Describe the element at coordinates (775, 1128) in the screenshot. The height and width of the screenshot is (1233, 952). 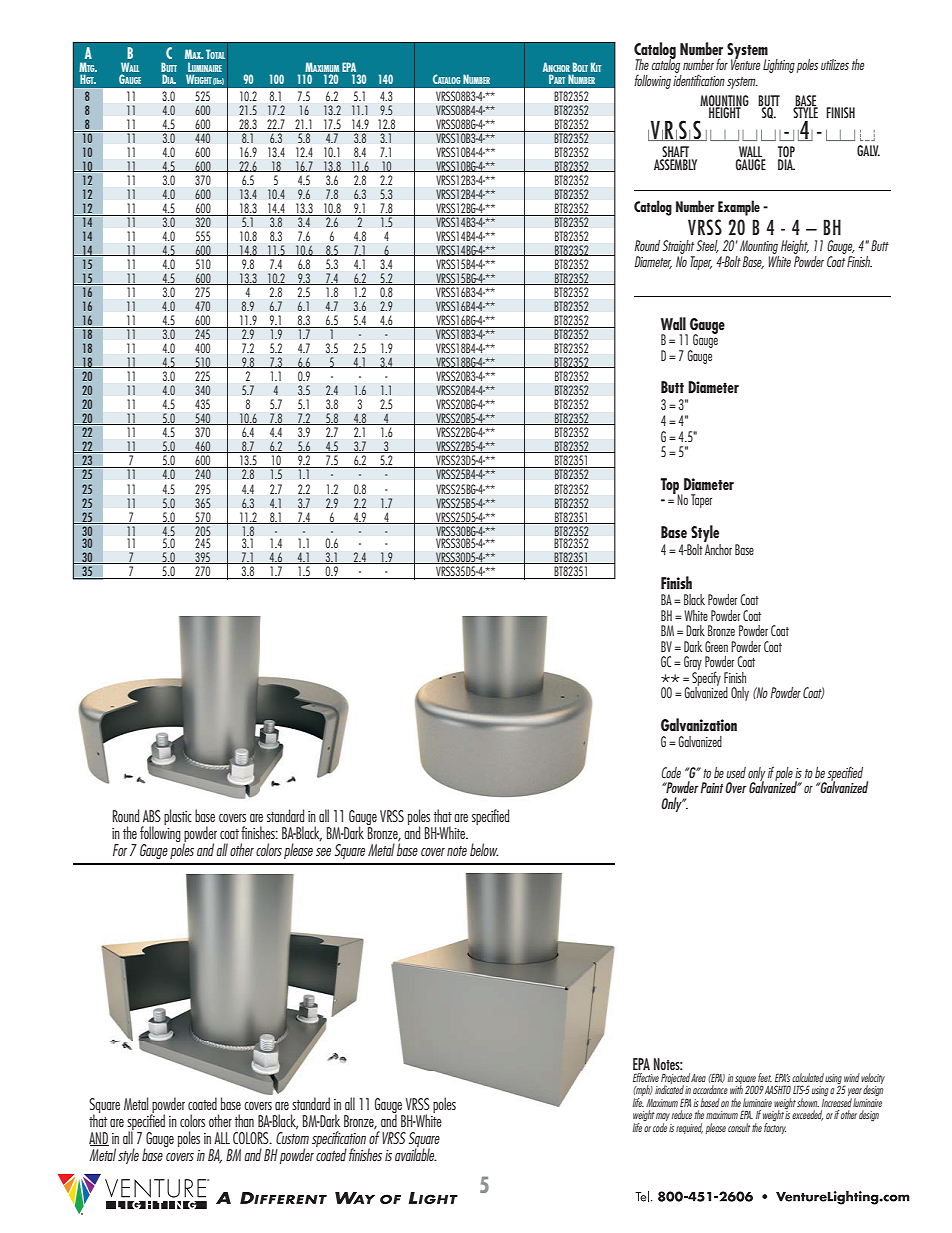
I see `factory` at that location.
